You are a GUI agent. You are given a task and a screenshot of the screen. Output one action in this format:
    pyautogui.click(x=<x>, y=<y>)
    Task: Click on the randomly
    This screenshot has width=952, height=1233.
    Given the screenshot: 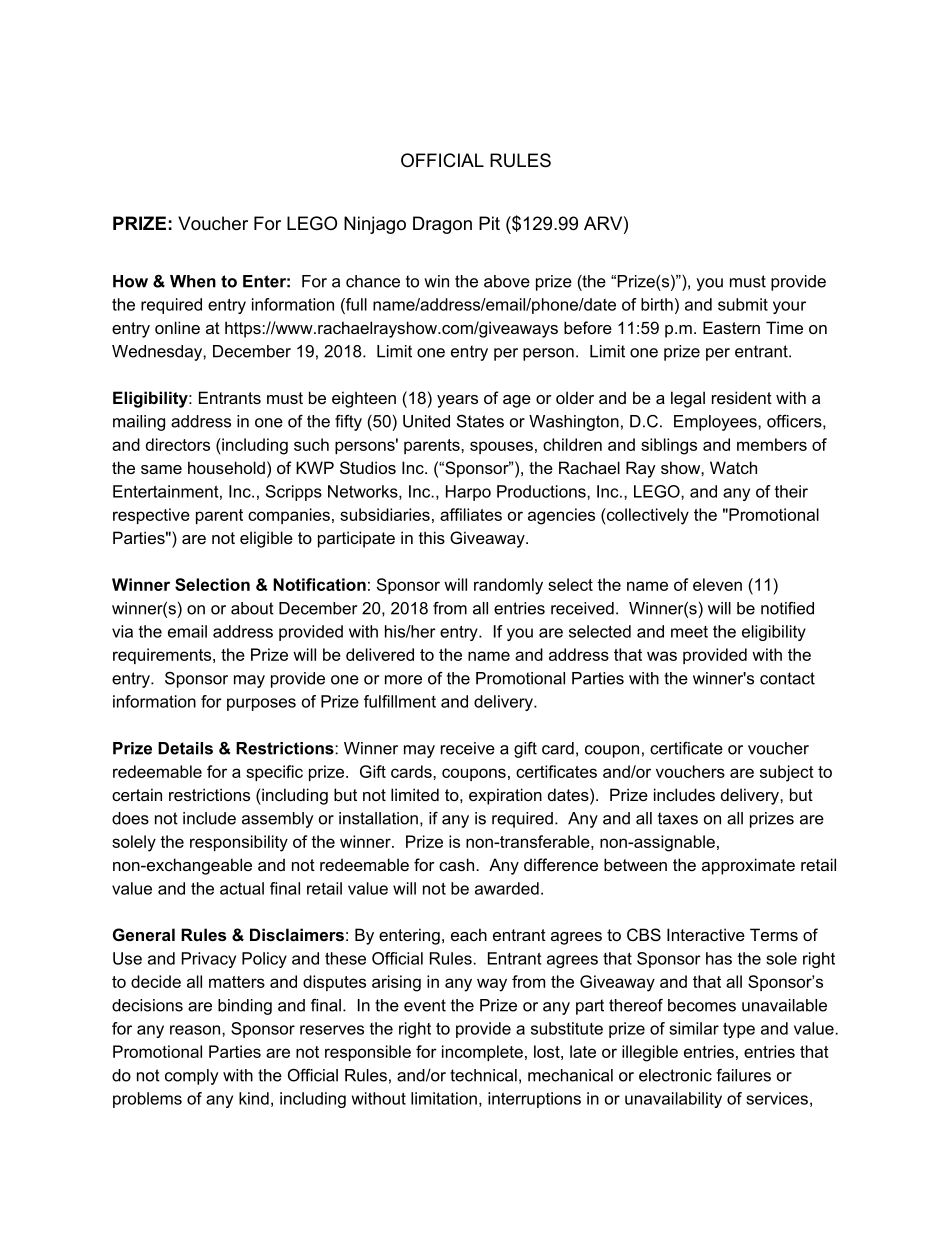 What is the action you would take?
    pyautogui.click(x=508, y=586)
